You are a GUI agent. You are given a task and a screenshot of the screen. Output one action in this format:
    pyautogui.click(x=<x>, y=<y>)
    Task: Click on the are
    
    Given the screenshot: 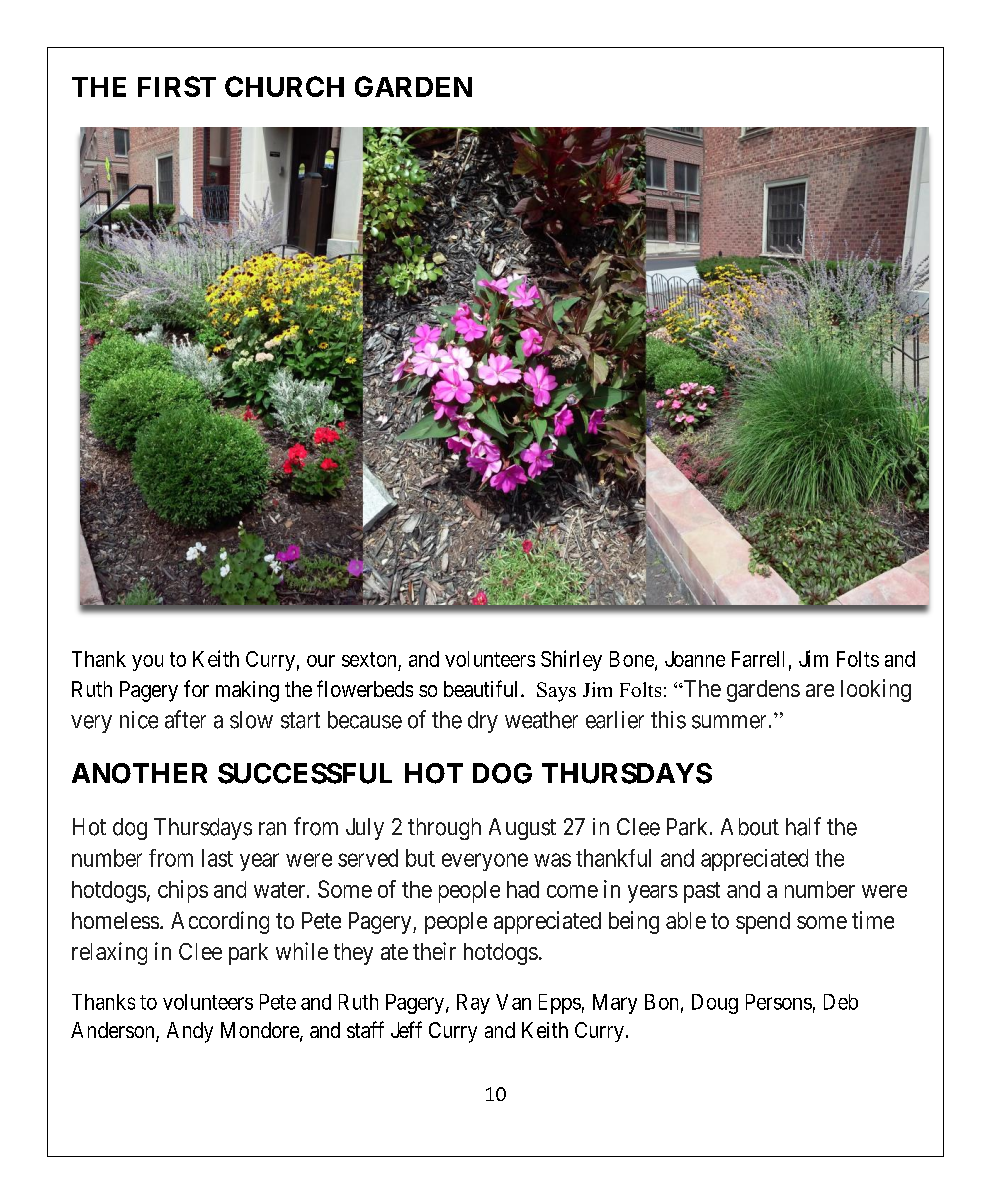 What is the action you would take?
    pyautogui.click(x=820, y=690)
